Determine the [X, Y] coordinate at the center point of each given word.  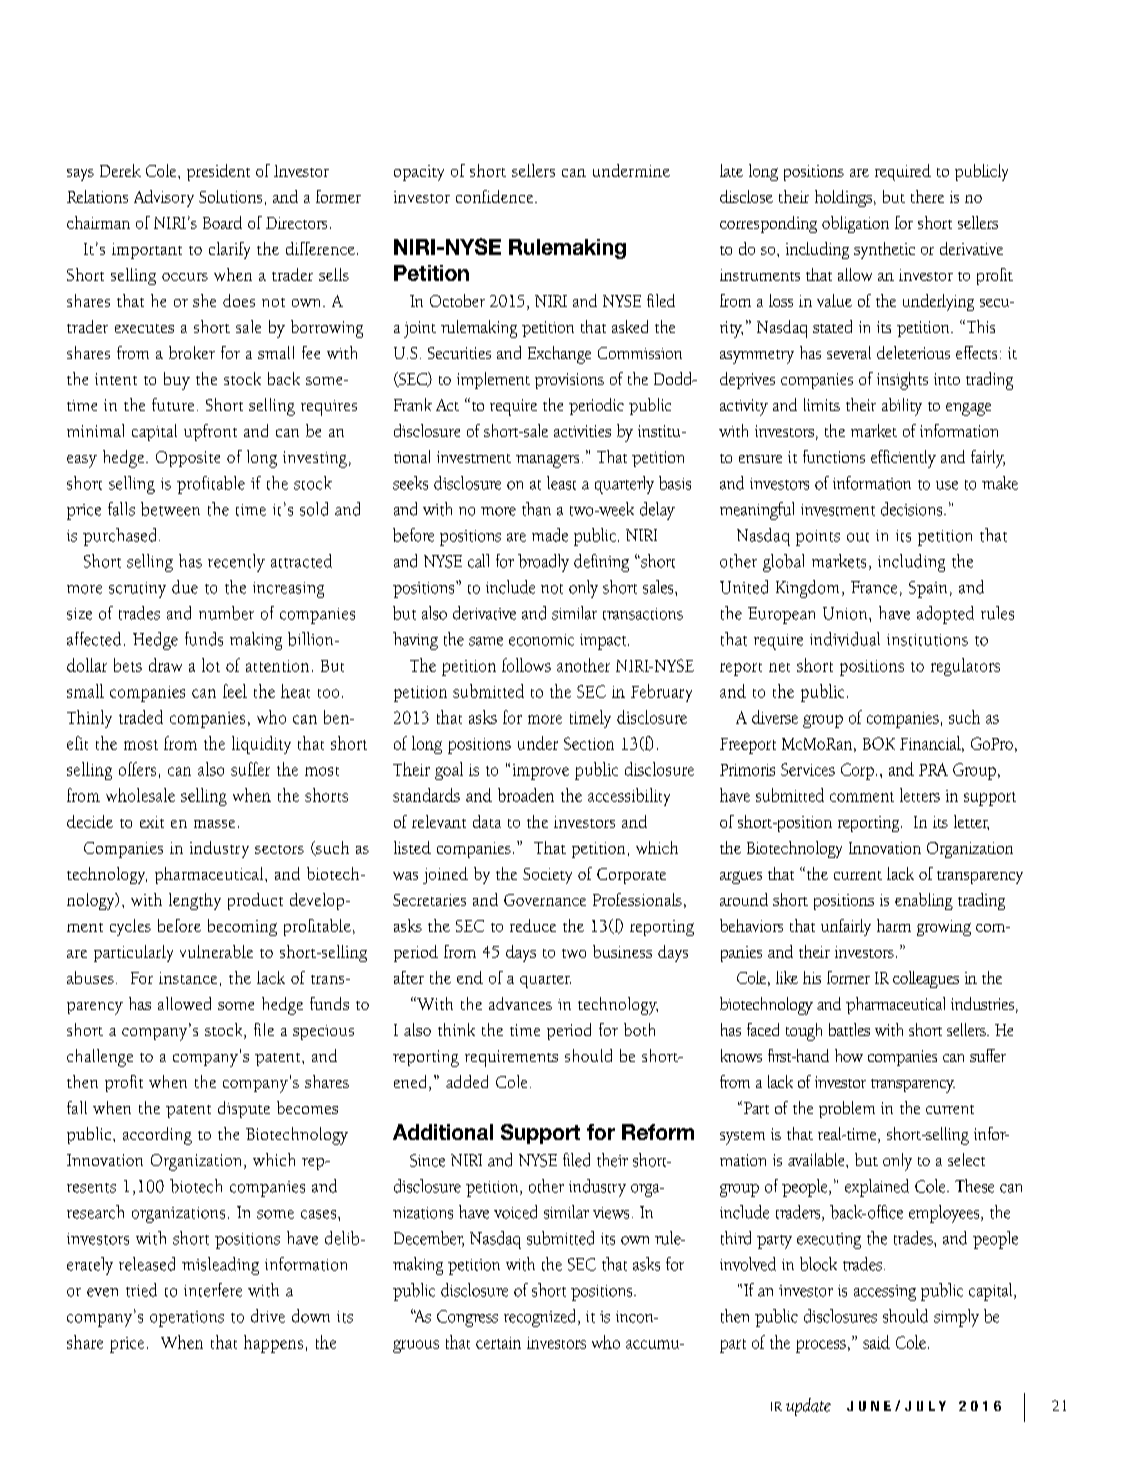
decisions [913, 509]
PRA [933, 769]
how [849, 1055]
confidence [494, 196]
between [170, 509]
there [927, 196]
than [536, 509]
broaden [526, 795]
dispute [244, 1109]
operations [187, 1319]
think [456, 1029]
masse [214, 824]
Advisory [164, 198]
